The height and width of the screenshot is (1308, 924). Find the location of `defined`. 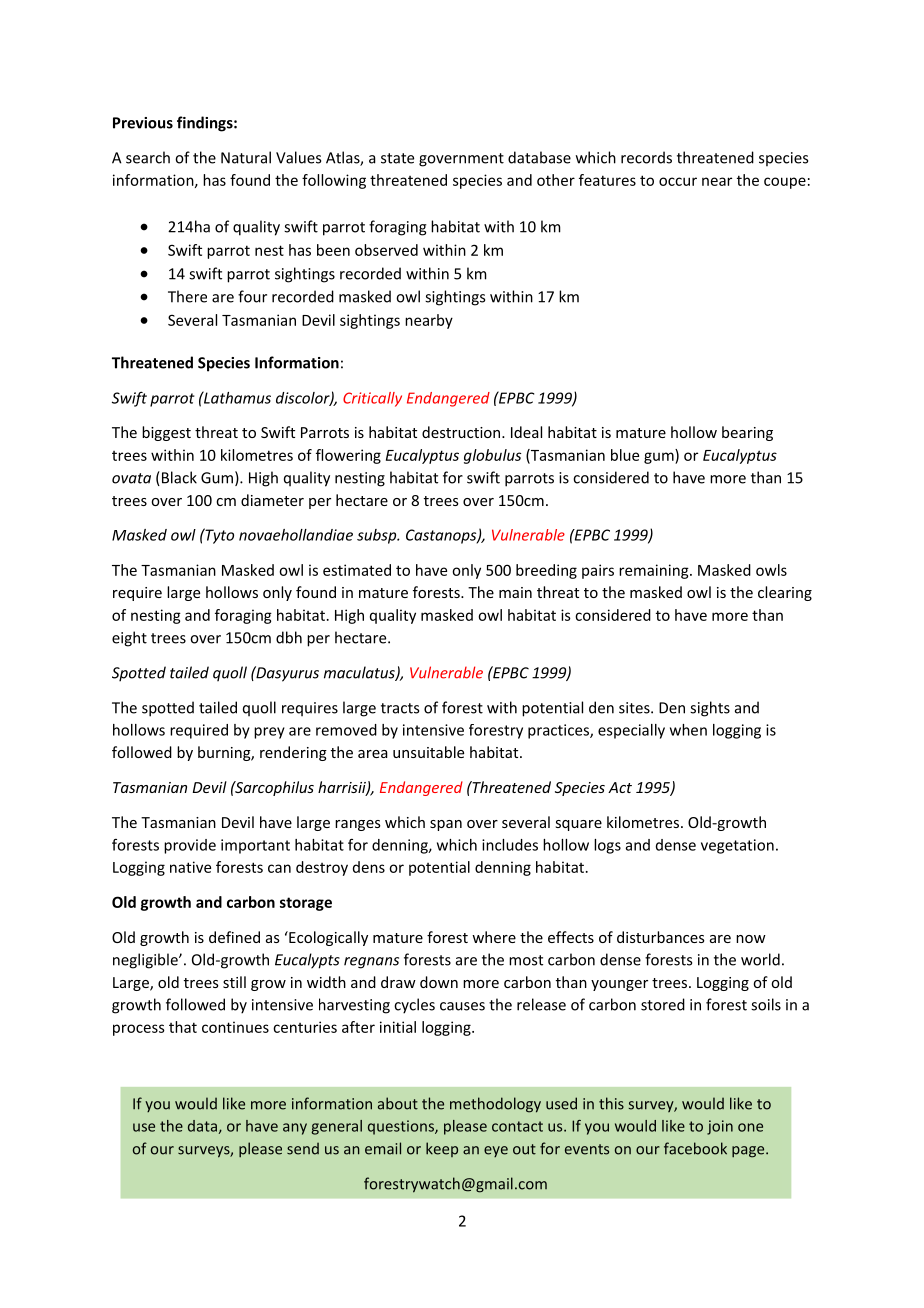

defined is located at coordinates (234, 937).
